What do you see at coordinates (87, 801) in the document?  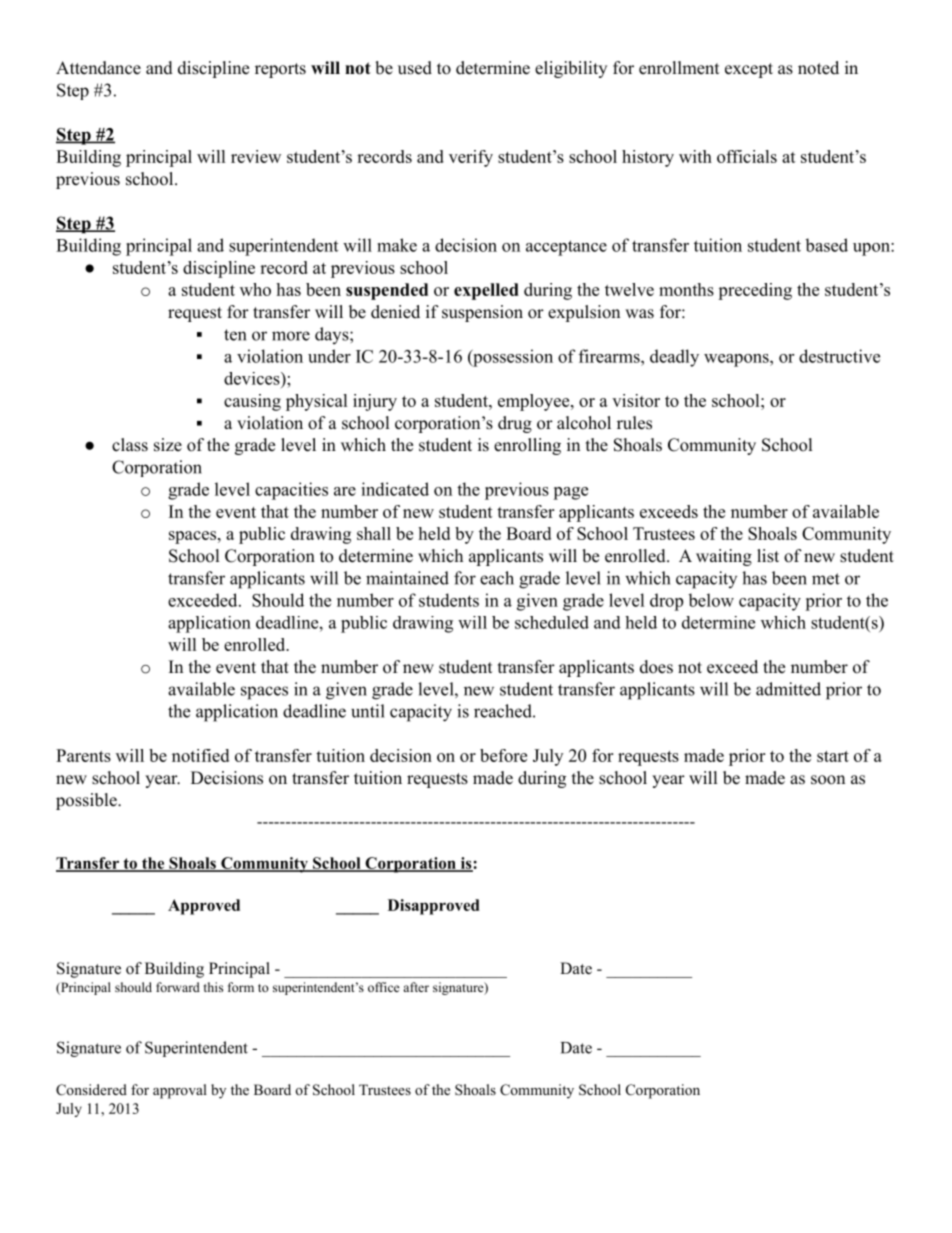 I see `possible` at bounding box center [87, 801].
